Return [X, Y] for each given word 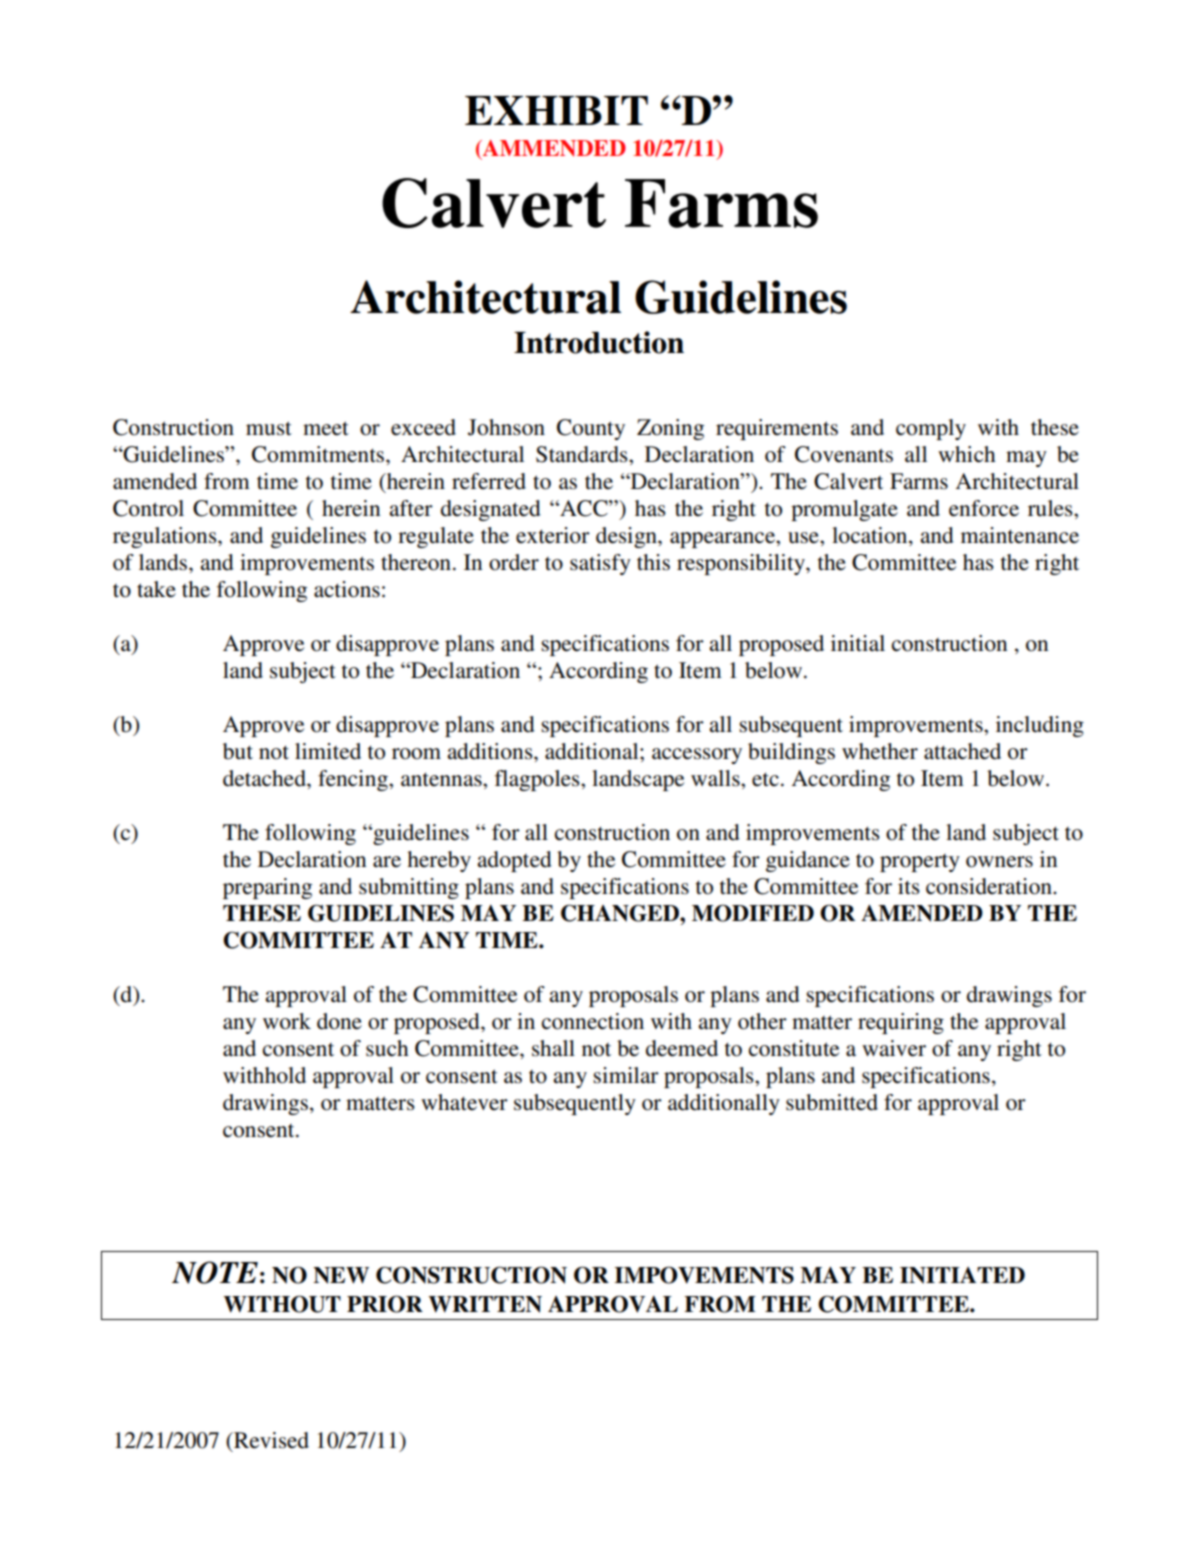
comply [931, 429]
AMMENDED [553, 148]
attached [962, 751]
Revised [270, 1440]
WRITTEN [485, 1304]
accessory [697, 756]
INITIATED [962, 1275]
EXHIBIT [556, 110]
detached [265, 778]
